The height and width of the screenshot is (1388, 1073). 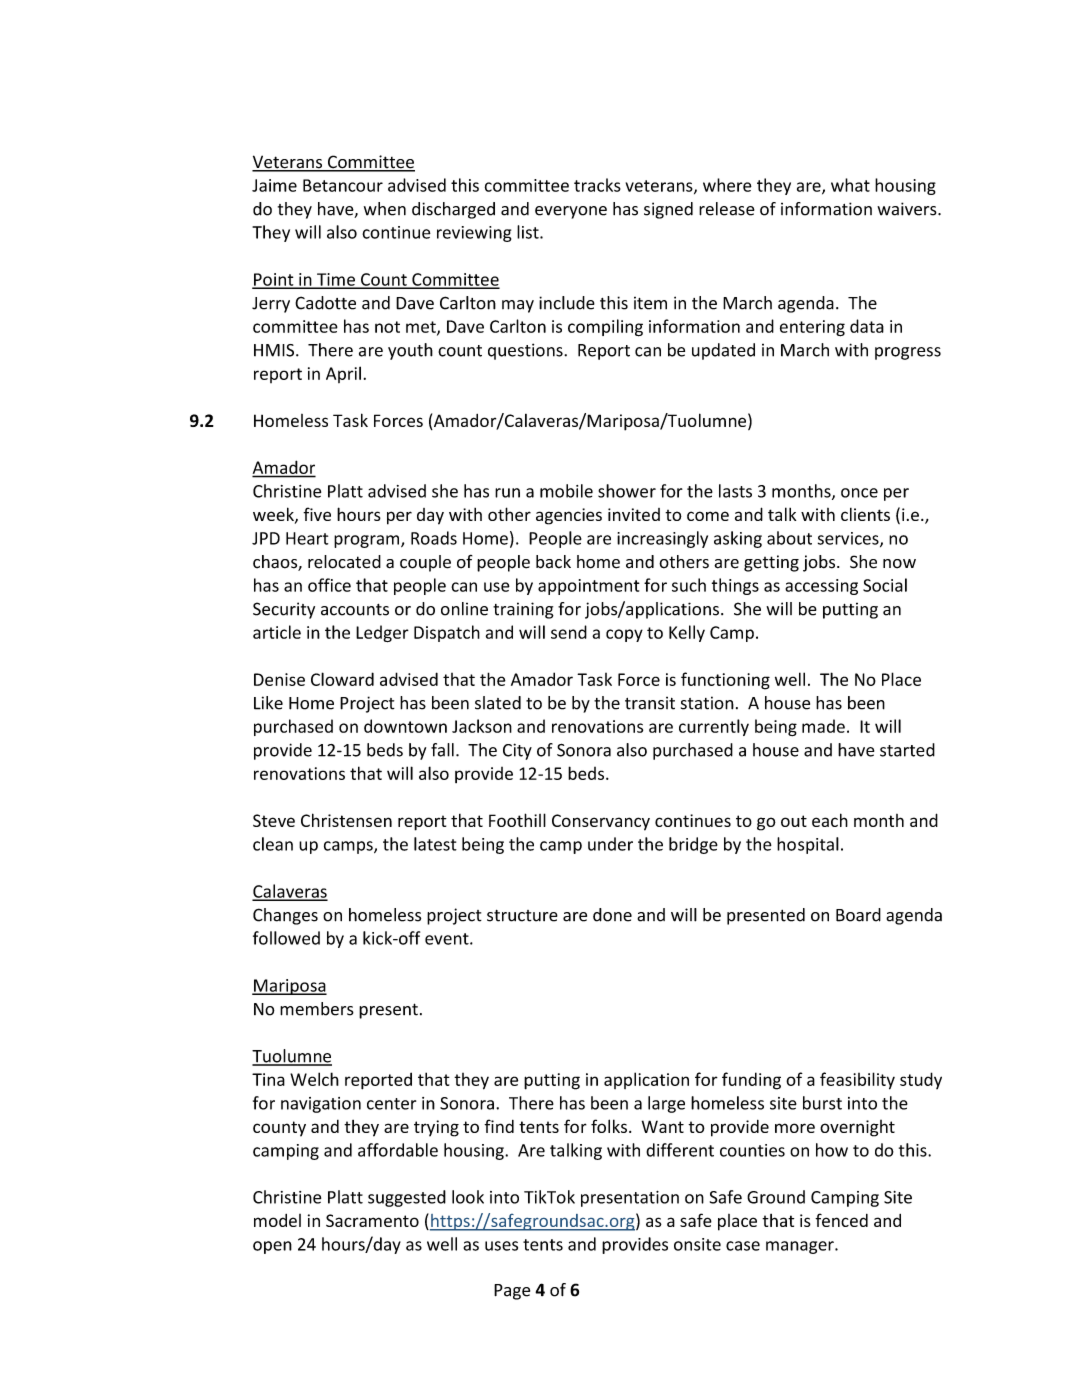 What do you see at coordinates (857, 1081) in the screenshot?
I see `feasibility` at bounding box center [857, 1081].
